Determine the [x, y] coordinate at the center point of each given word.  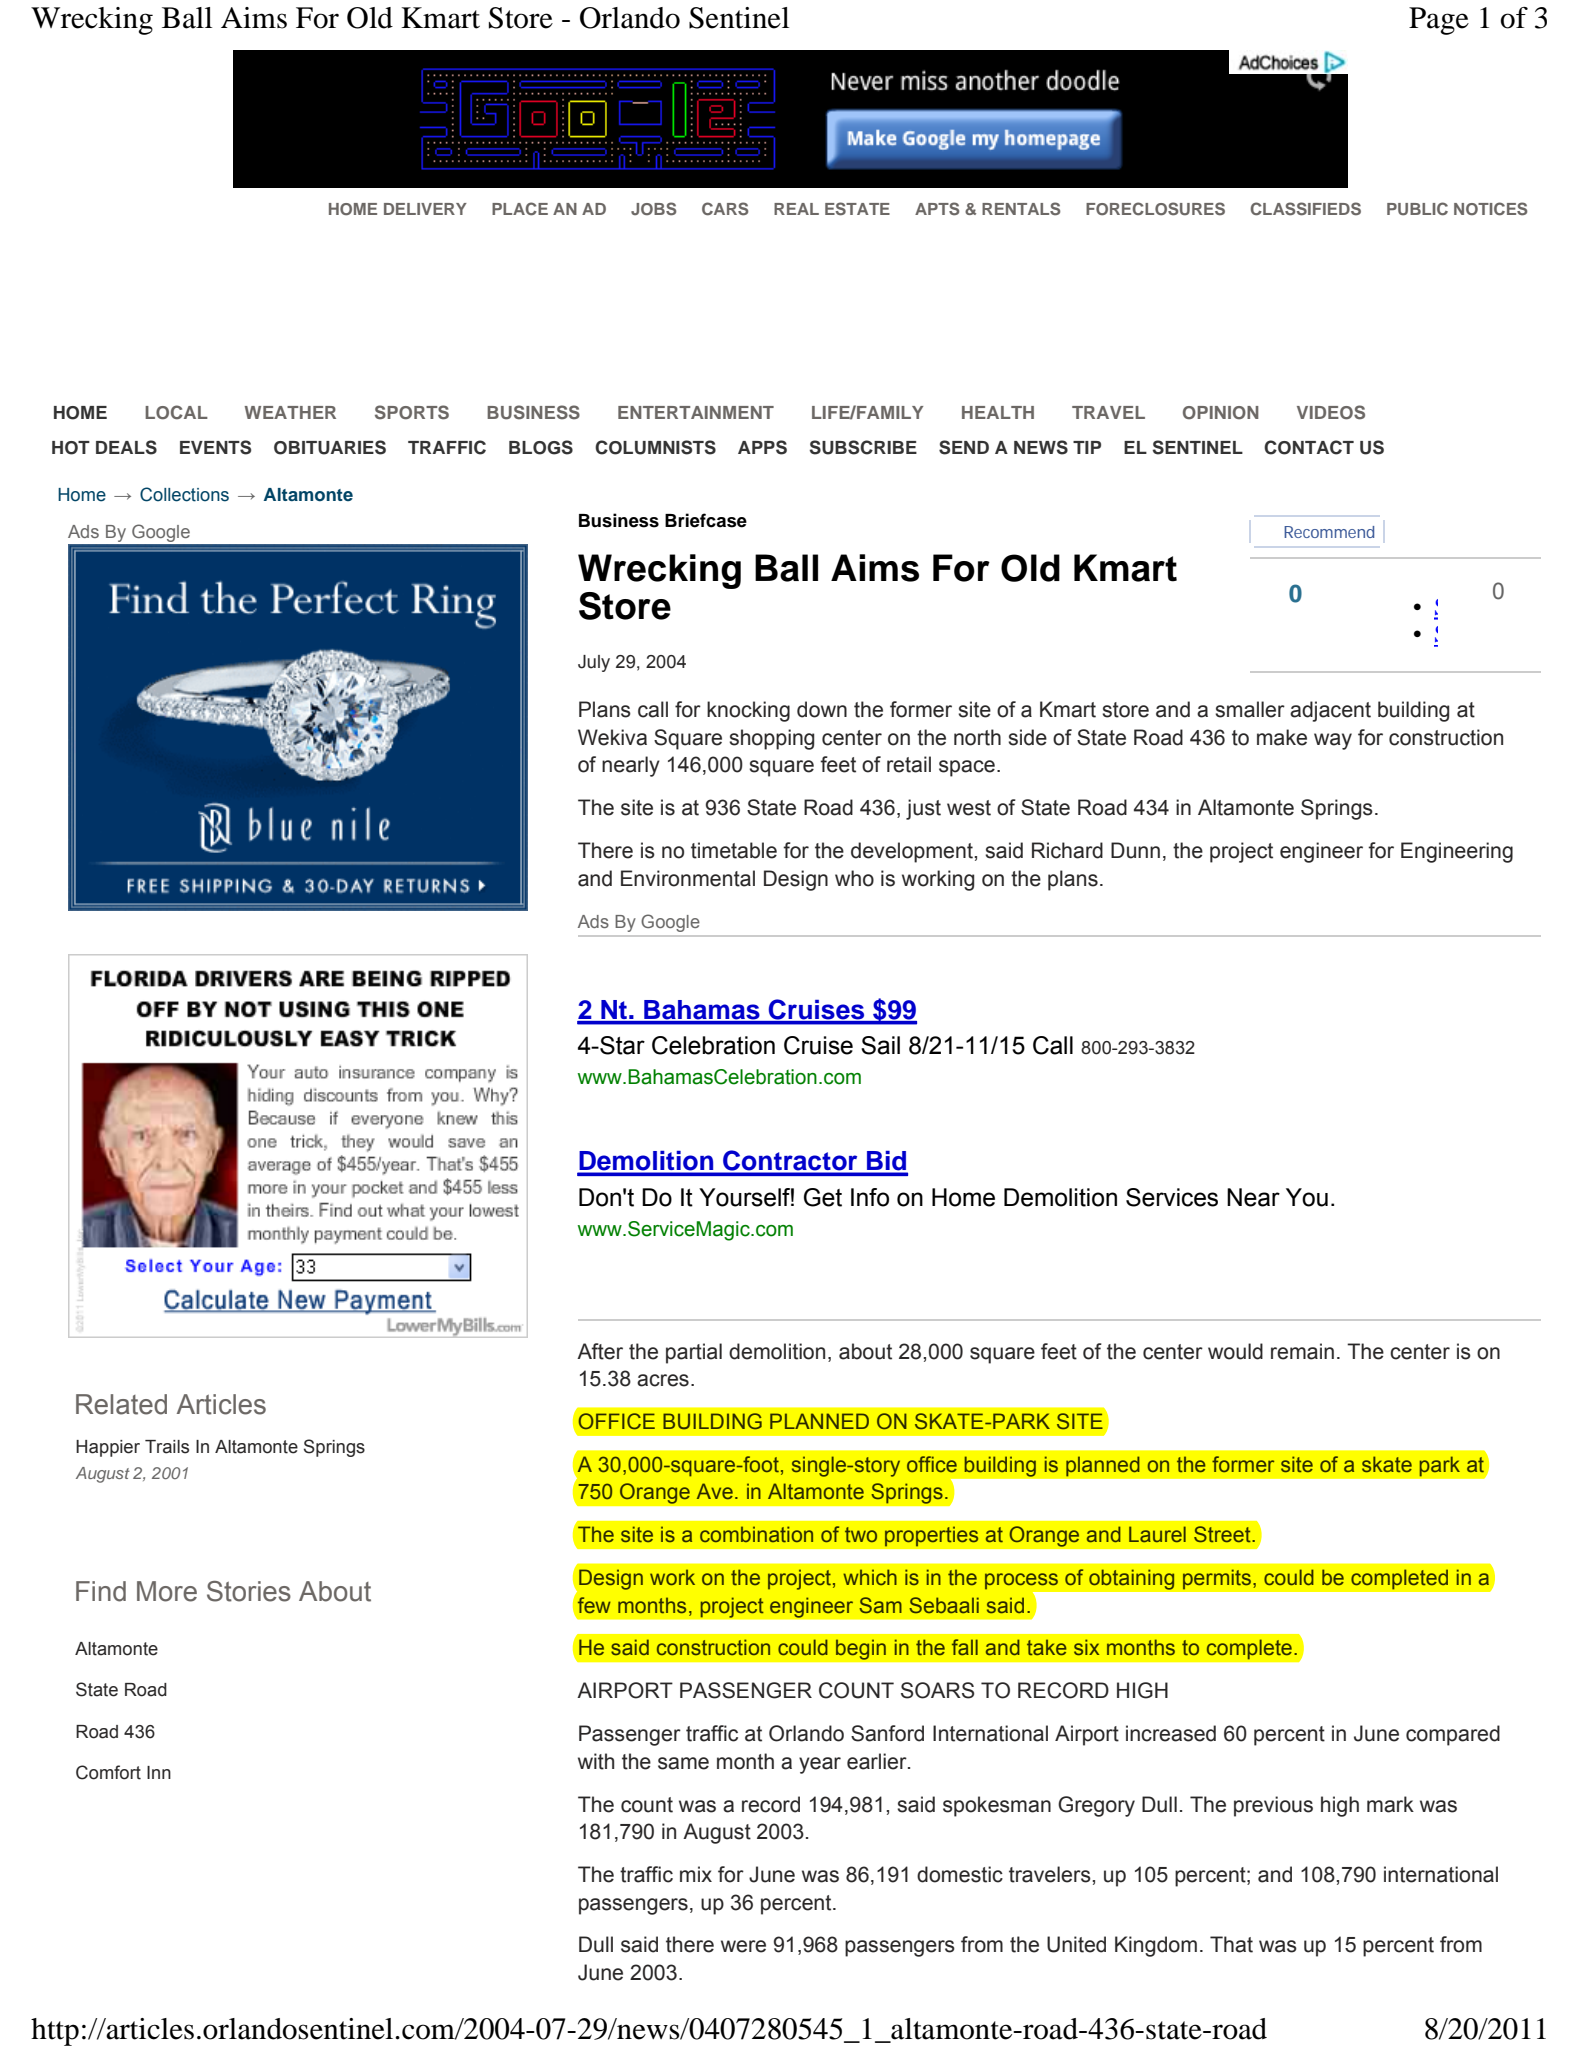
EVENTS [215, 447]
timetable [734, 850]
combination [756, 1534]
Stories [249, 1591]
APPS [762, 447]
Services [1172, 1197]
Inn [159, 1772]
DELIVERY [425, 209]
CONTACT [1309, 447]
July [594, 663]
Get [823, 1197]
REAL [796, 209]
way [1333, 741]
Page [1439, 21]
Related [121, 1404]
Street [1223, 1534]
